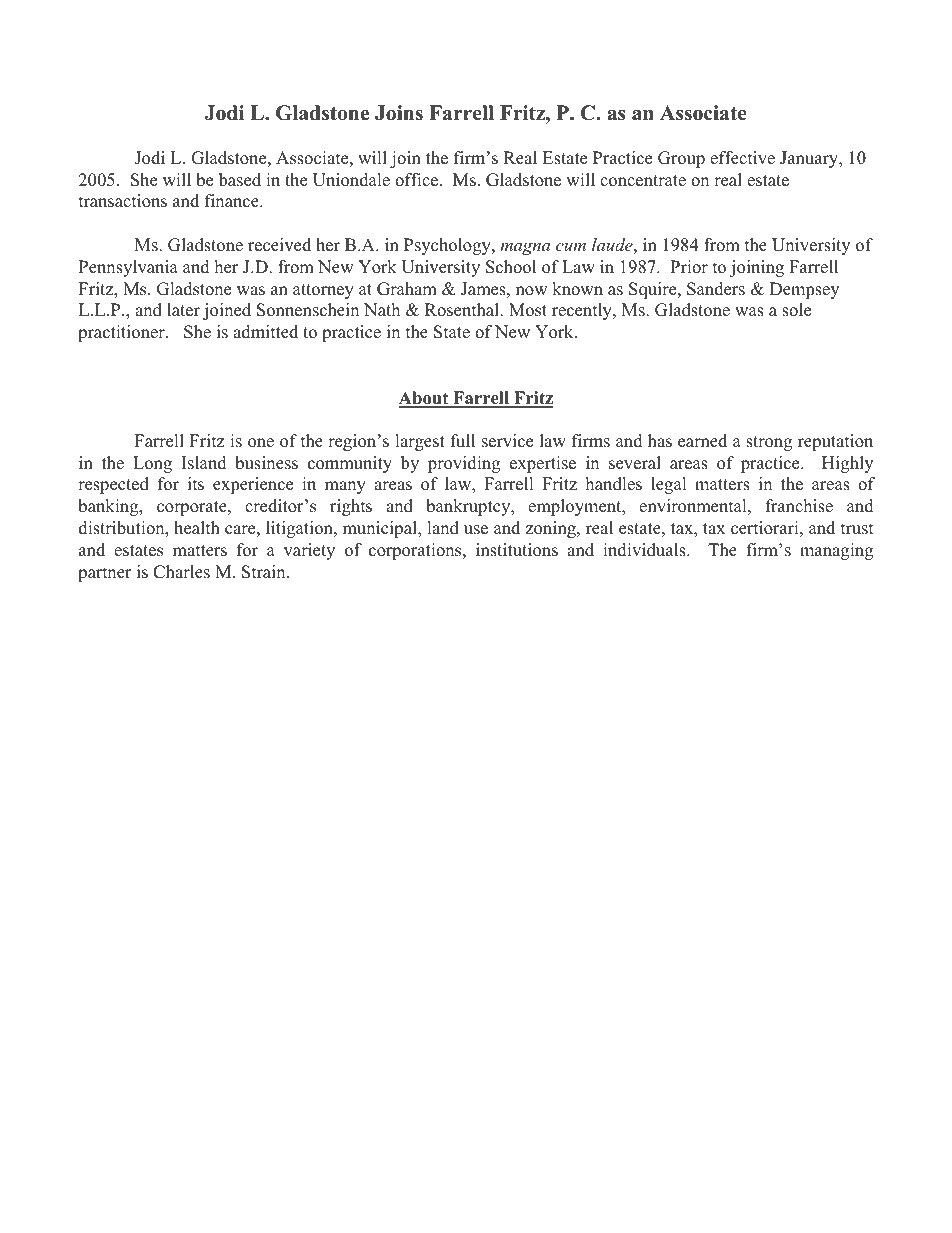  What do you see at coordinates (796, 310) in the document?
I see `sole` at bounding box center [796, 310].
